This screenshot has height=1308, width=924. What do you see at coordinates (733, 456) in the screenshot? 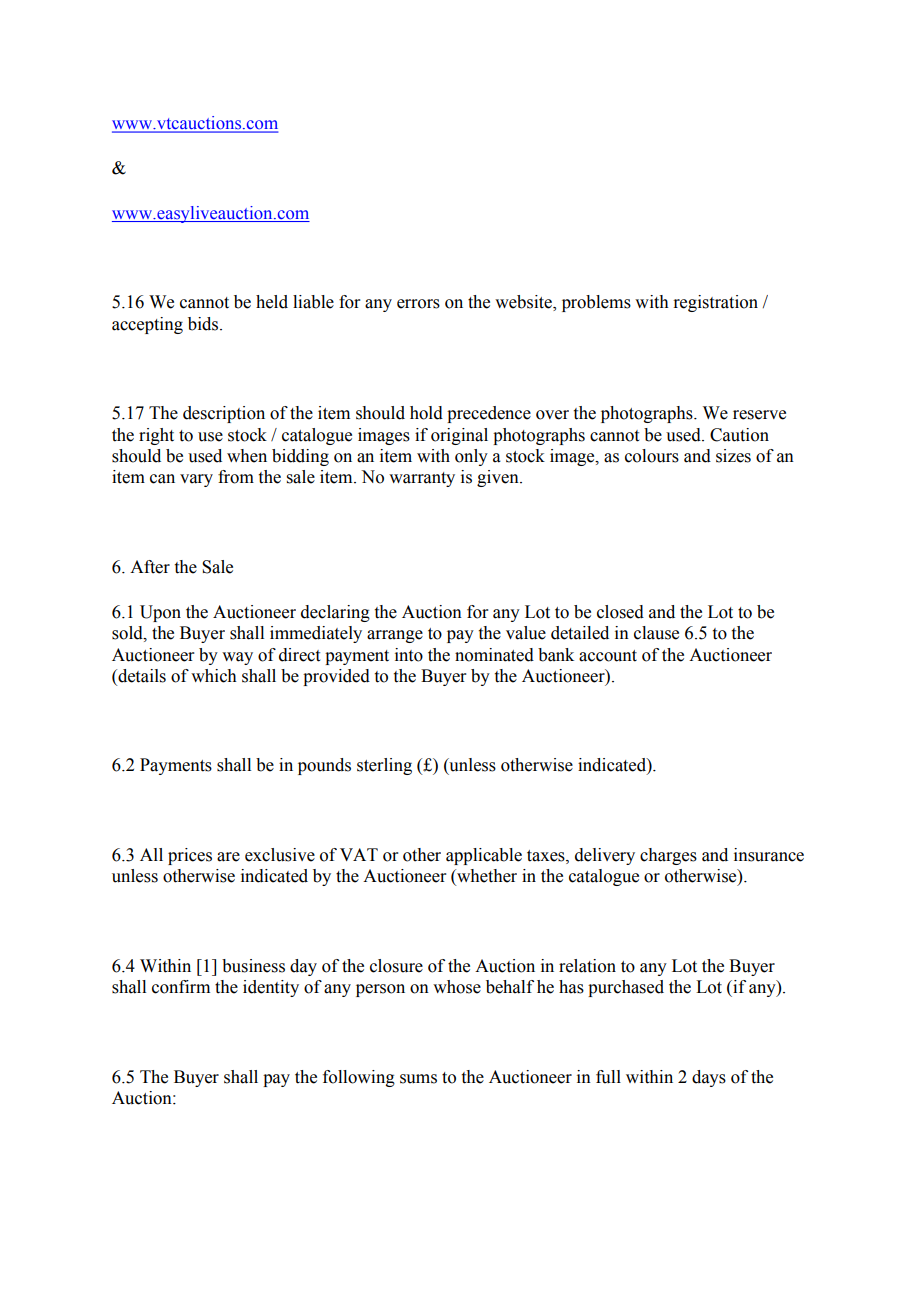
I see `sizes` at bounding box center [733, 456].
